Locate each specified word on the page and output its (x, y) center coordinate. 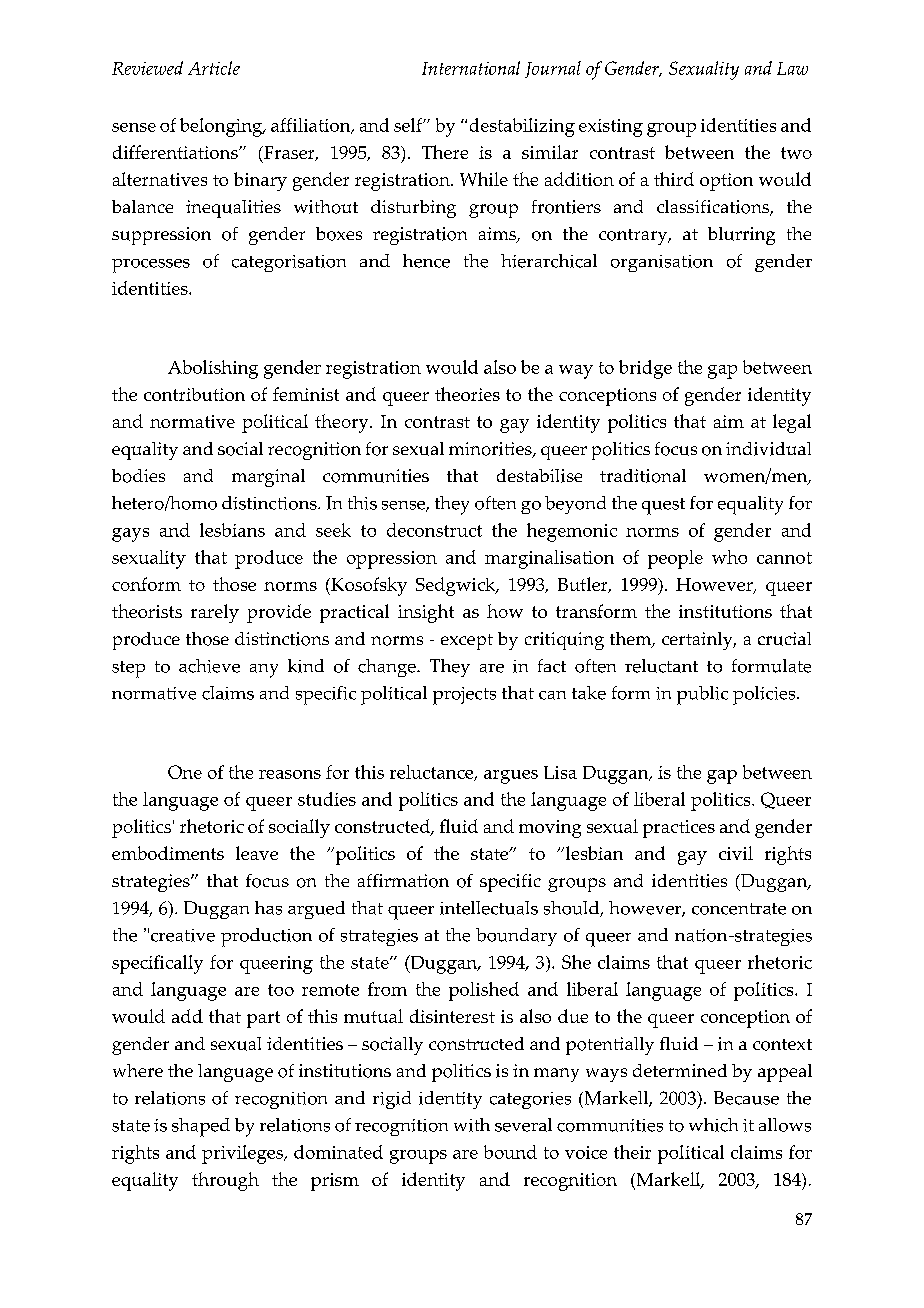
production (266, 937)
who (729, 557)
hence (426, 261)
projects (464, 696)
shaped (201, 1127)
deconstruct (434, 530)
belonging (222, 127)
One (185, 772)
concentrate (739, 909)
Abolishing (213, 369)
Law (792, 68)
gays (130, 535)
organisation (662, 263)
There (445, 152)
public (702, 695)
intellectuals (489, 908)
